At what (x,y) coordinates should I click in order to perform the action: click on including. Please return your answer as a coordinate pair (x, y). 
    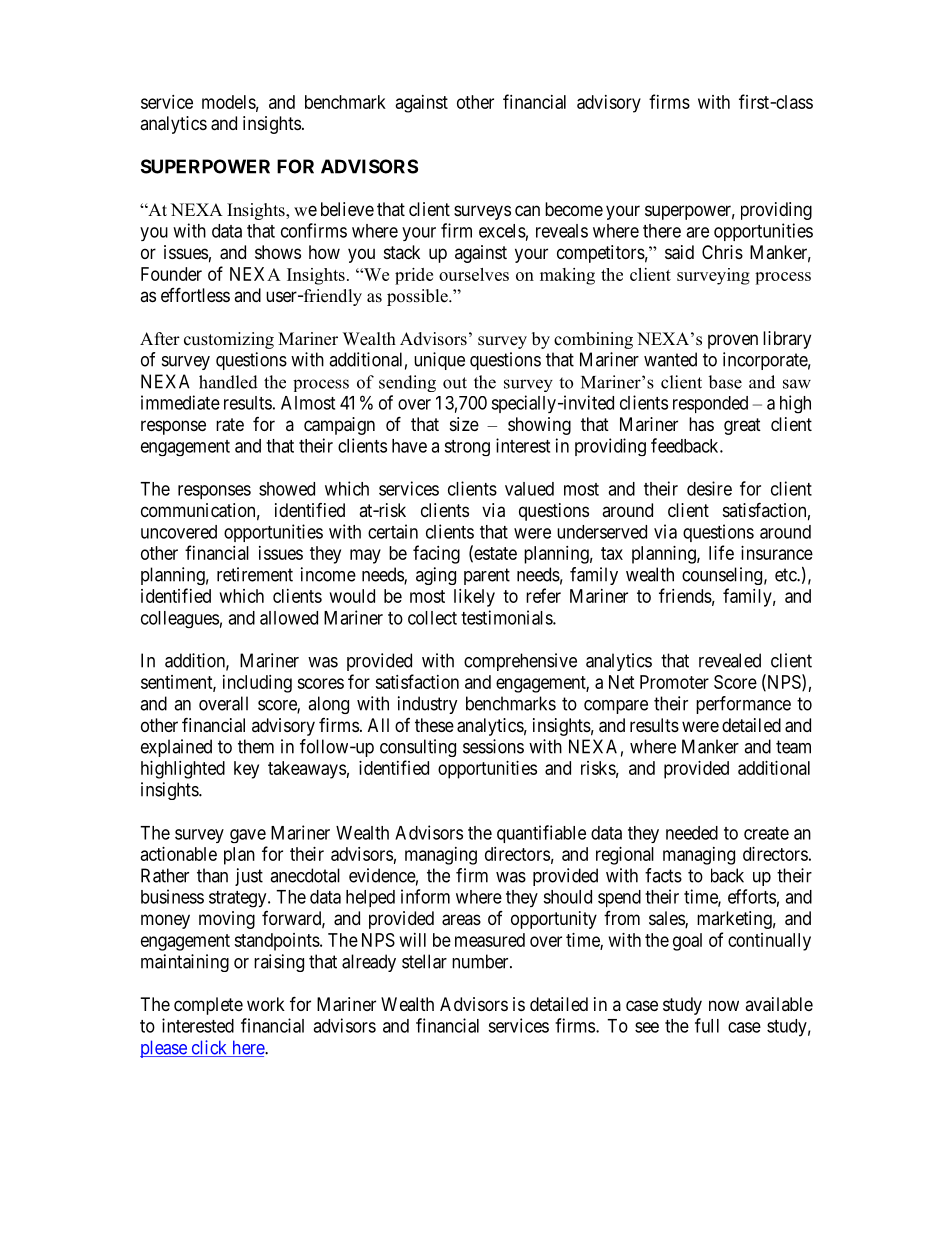
    Looking at the image, I should click on (257, 684).
